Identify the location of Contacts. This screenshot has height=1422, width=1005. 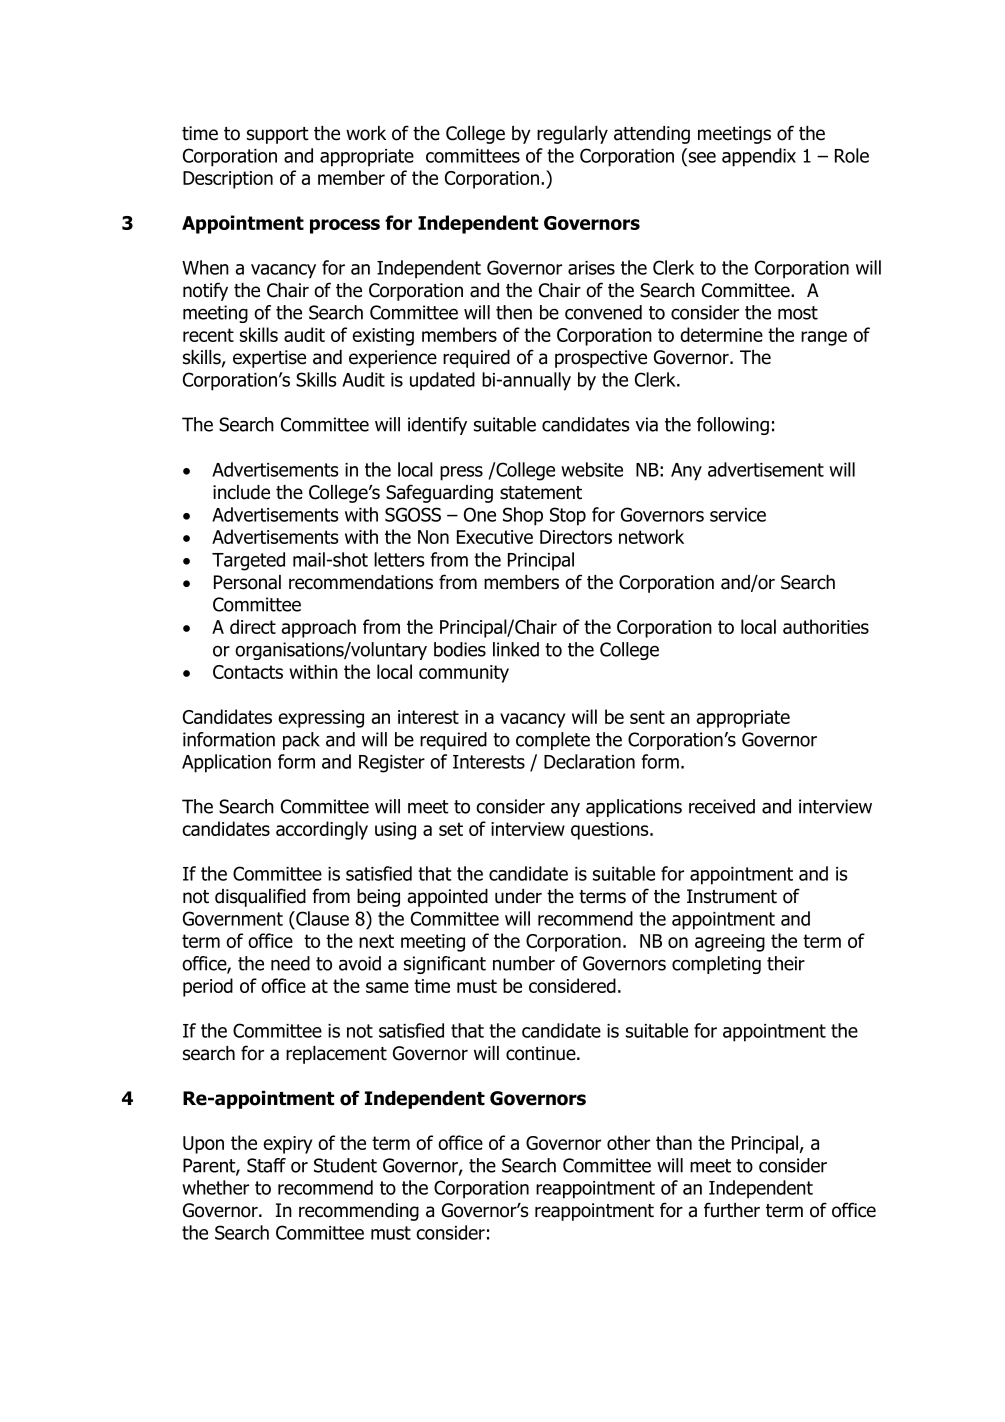
(248, 672).
